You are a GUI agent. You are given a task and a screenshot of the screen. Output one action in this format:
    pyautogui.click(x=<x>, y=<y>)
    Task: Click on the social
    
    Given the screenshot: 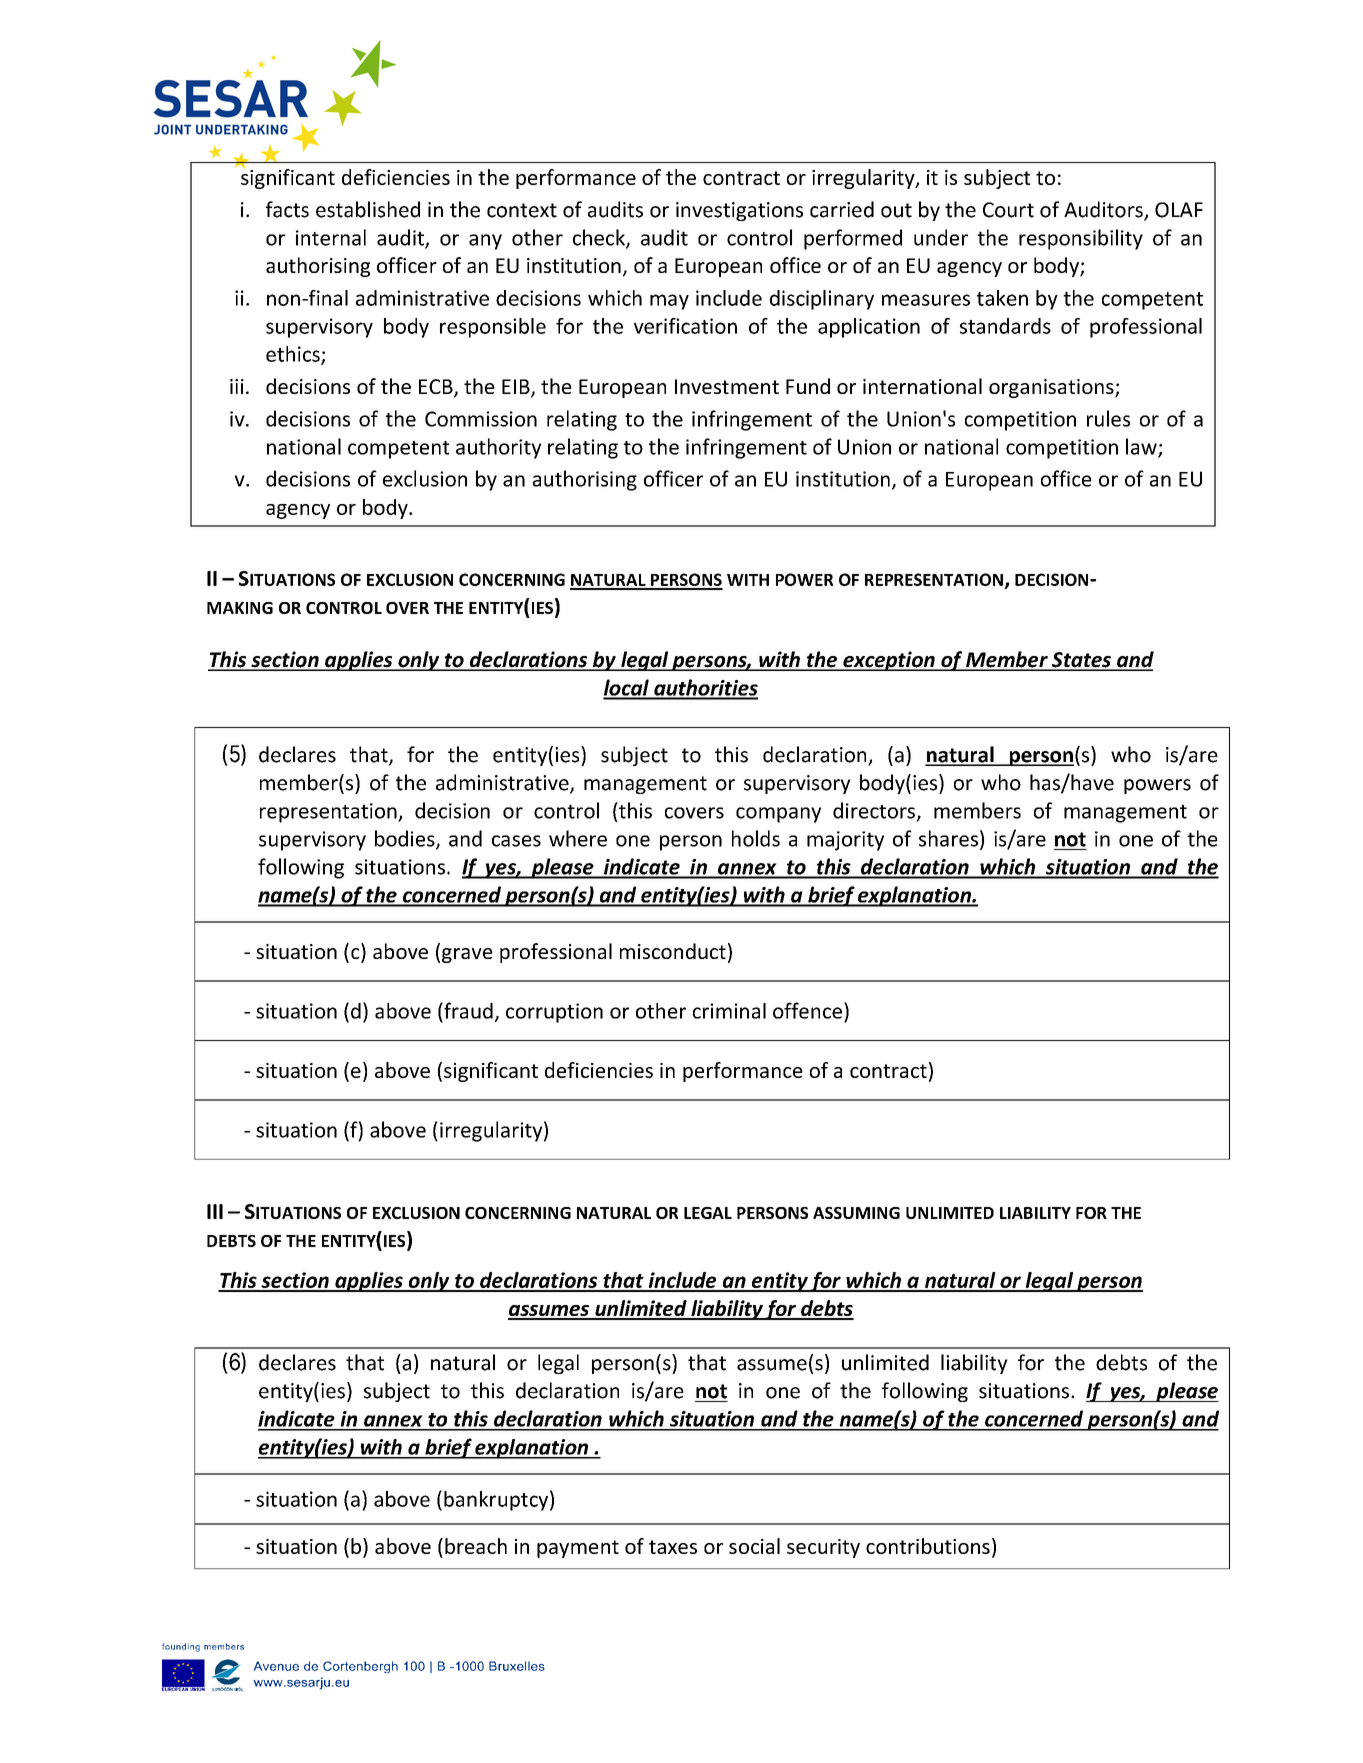 What is the action you would take?
    pyautogui.click(x=754, y=1546)
